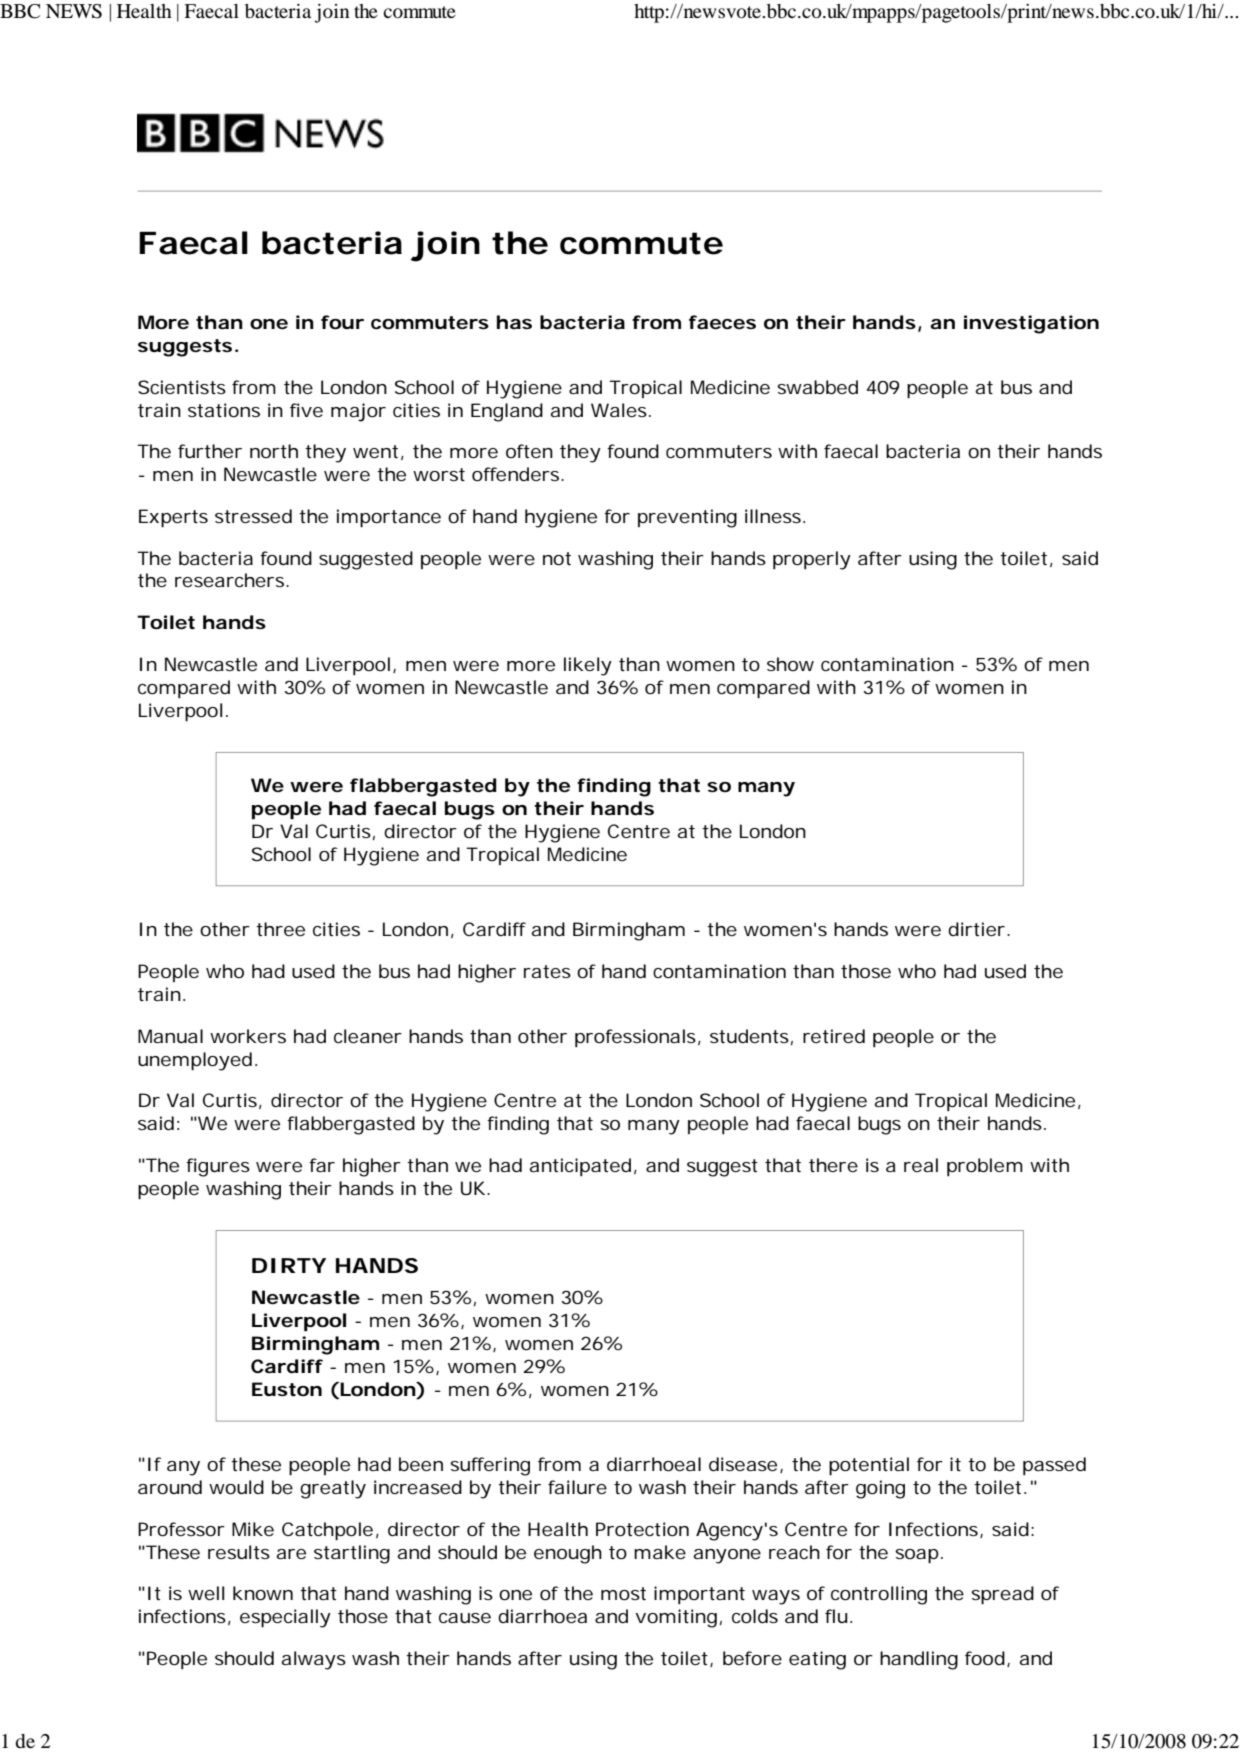 The width and height of the image is (1240, 1754). I want to click on anticipated, so click(580, 1167).
